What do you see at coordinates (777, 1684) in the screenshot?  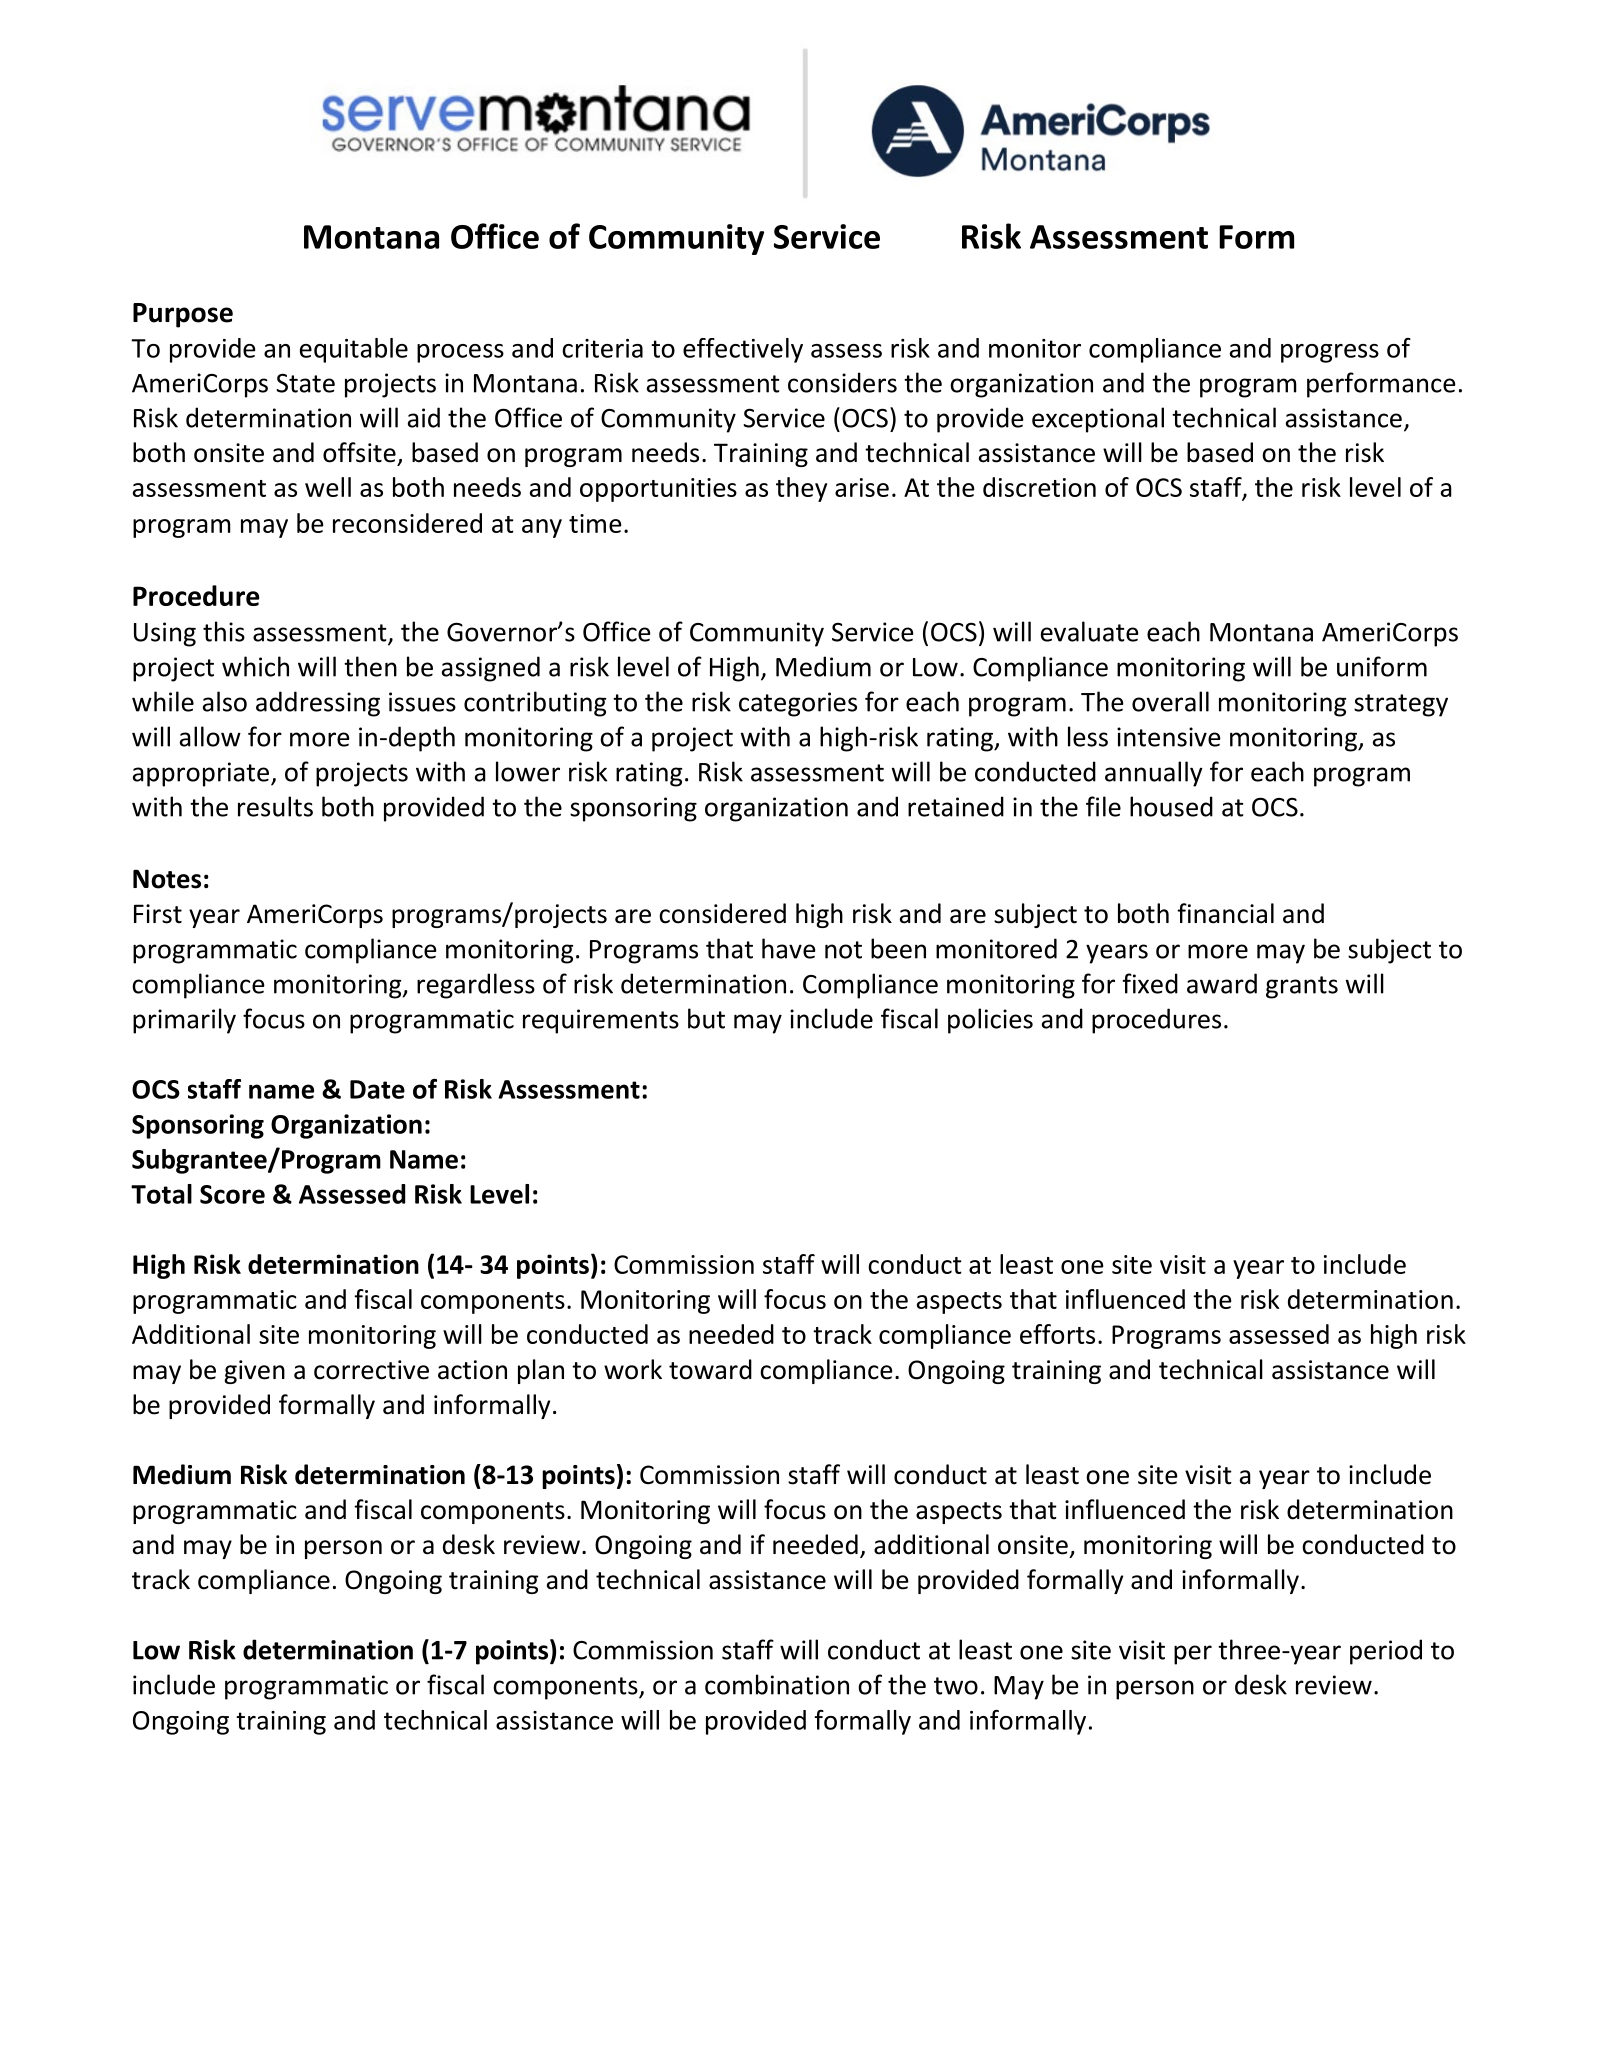 I see `combination` at bounding box center [777, 1684].
